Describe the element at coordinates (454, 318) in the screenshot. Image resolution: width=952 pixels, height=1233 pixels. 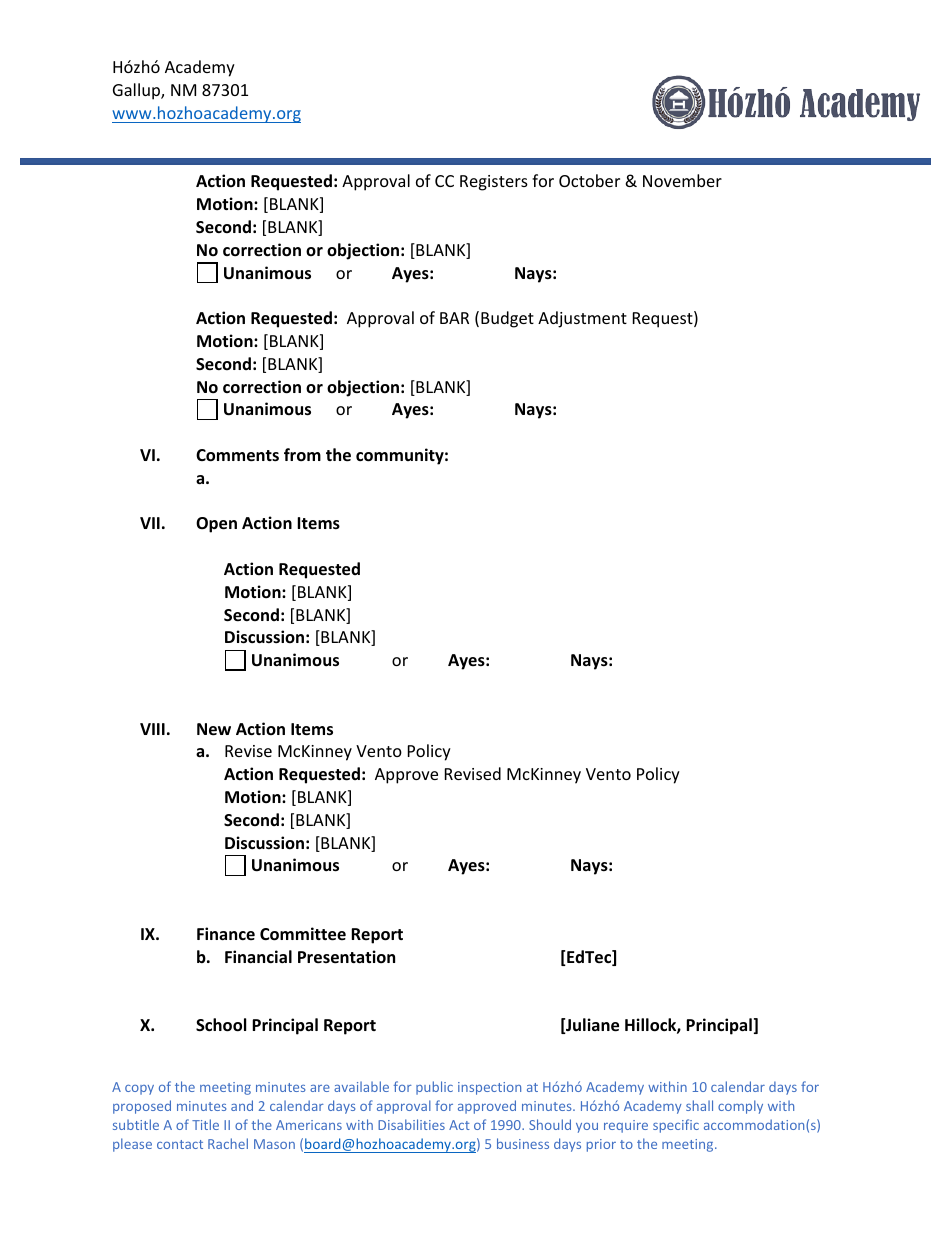
I see `BAR` at that location.
